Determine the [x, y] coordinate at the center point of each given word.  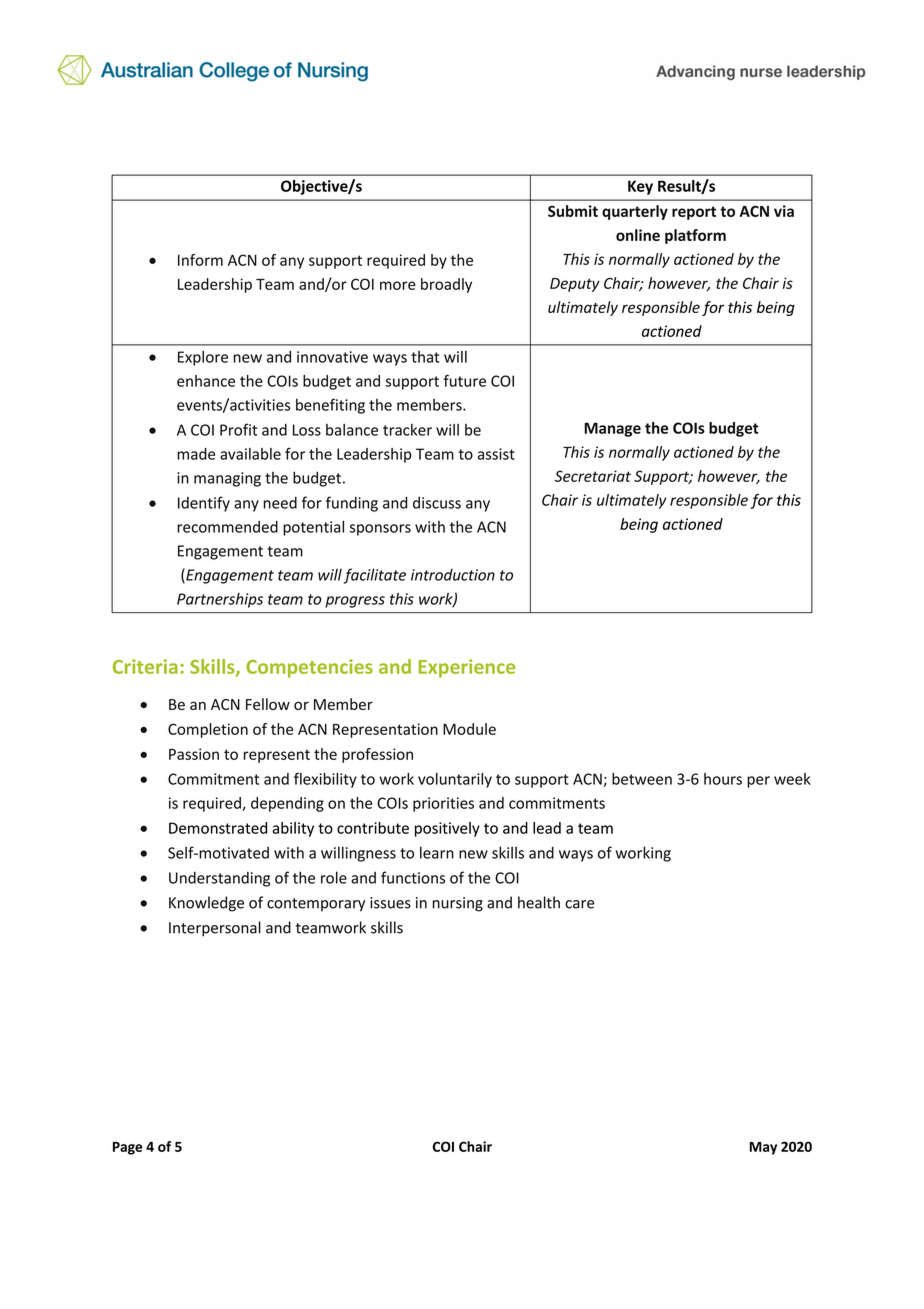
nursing [458, 904]
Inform [200, 260]
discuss [437, 503]
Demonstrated [218, 828]
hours [723, 779]
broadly [446, 285]
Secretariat [592, 476]
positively [447, 829]
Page [127, 1148]
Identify [204, 504]
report [694, 213]
